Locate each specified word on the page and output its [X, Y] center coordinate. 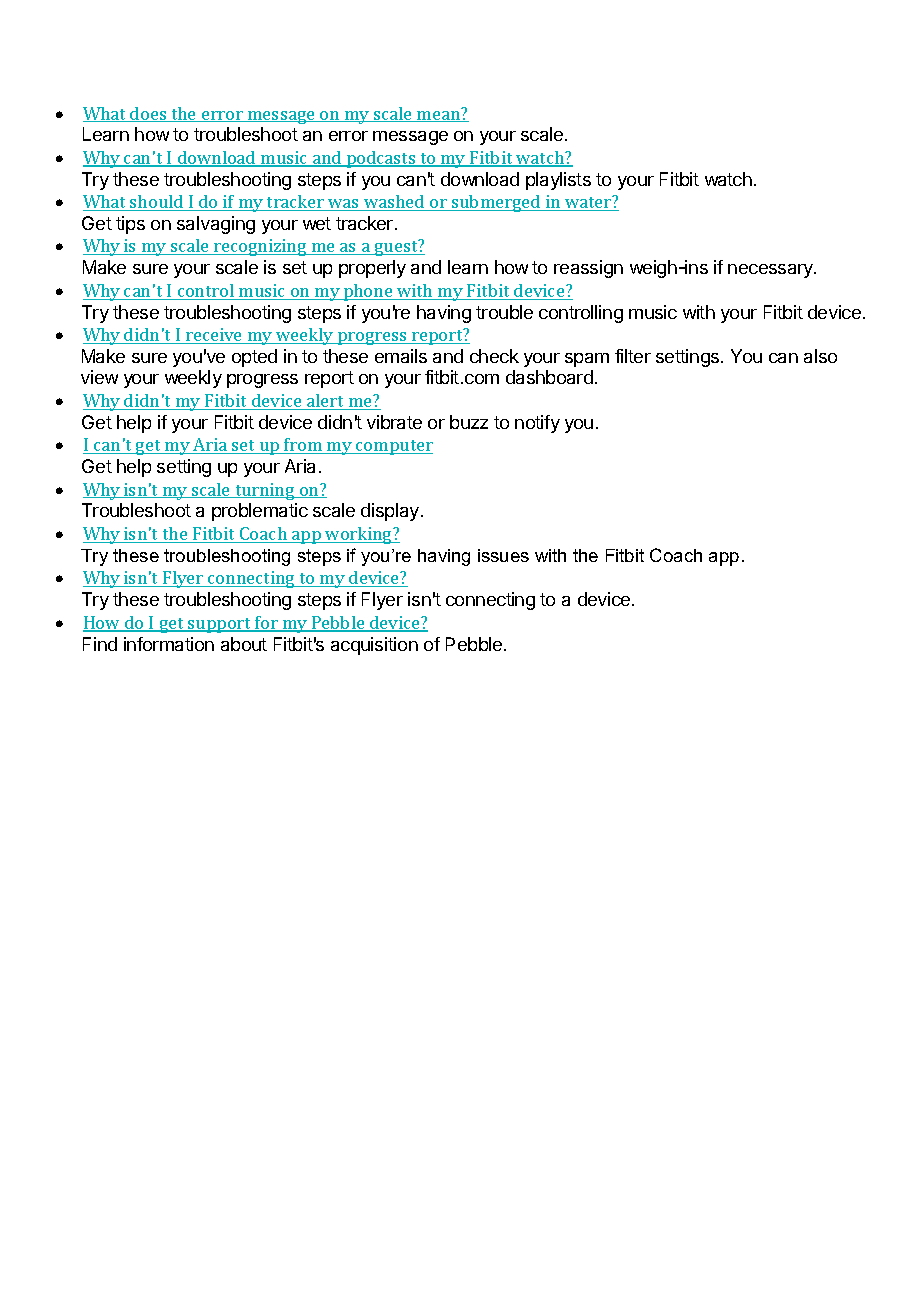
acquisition [374, 646]
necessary [771, 271]
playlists [558, 181]
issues [503, 555]
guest [396, 247]
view [99, 377]
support [219, 625]
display [390, 512]
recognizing [260, 247]
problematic [260, 512]
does [148, 114]
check [494, 356]
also [820, 356]
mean [439, 116]
